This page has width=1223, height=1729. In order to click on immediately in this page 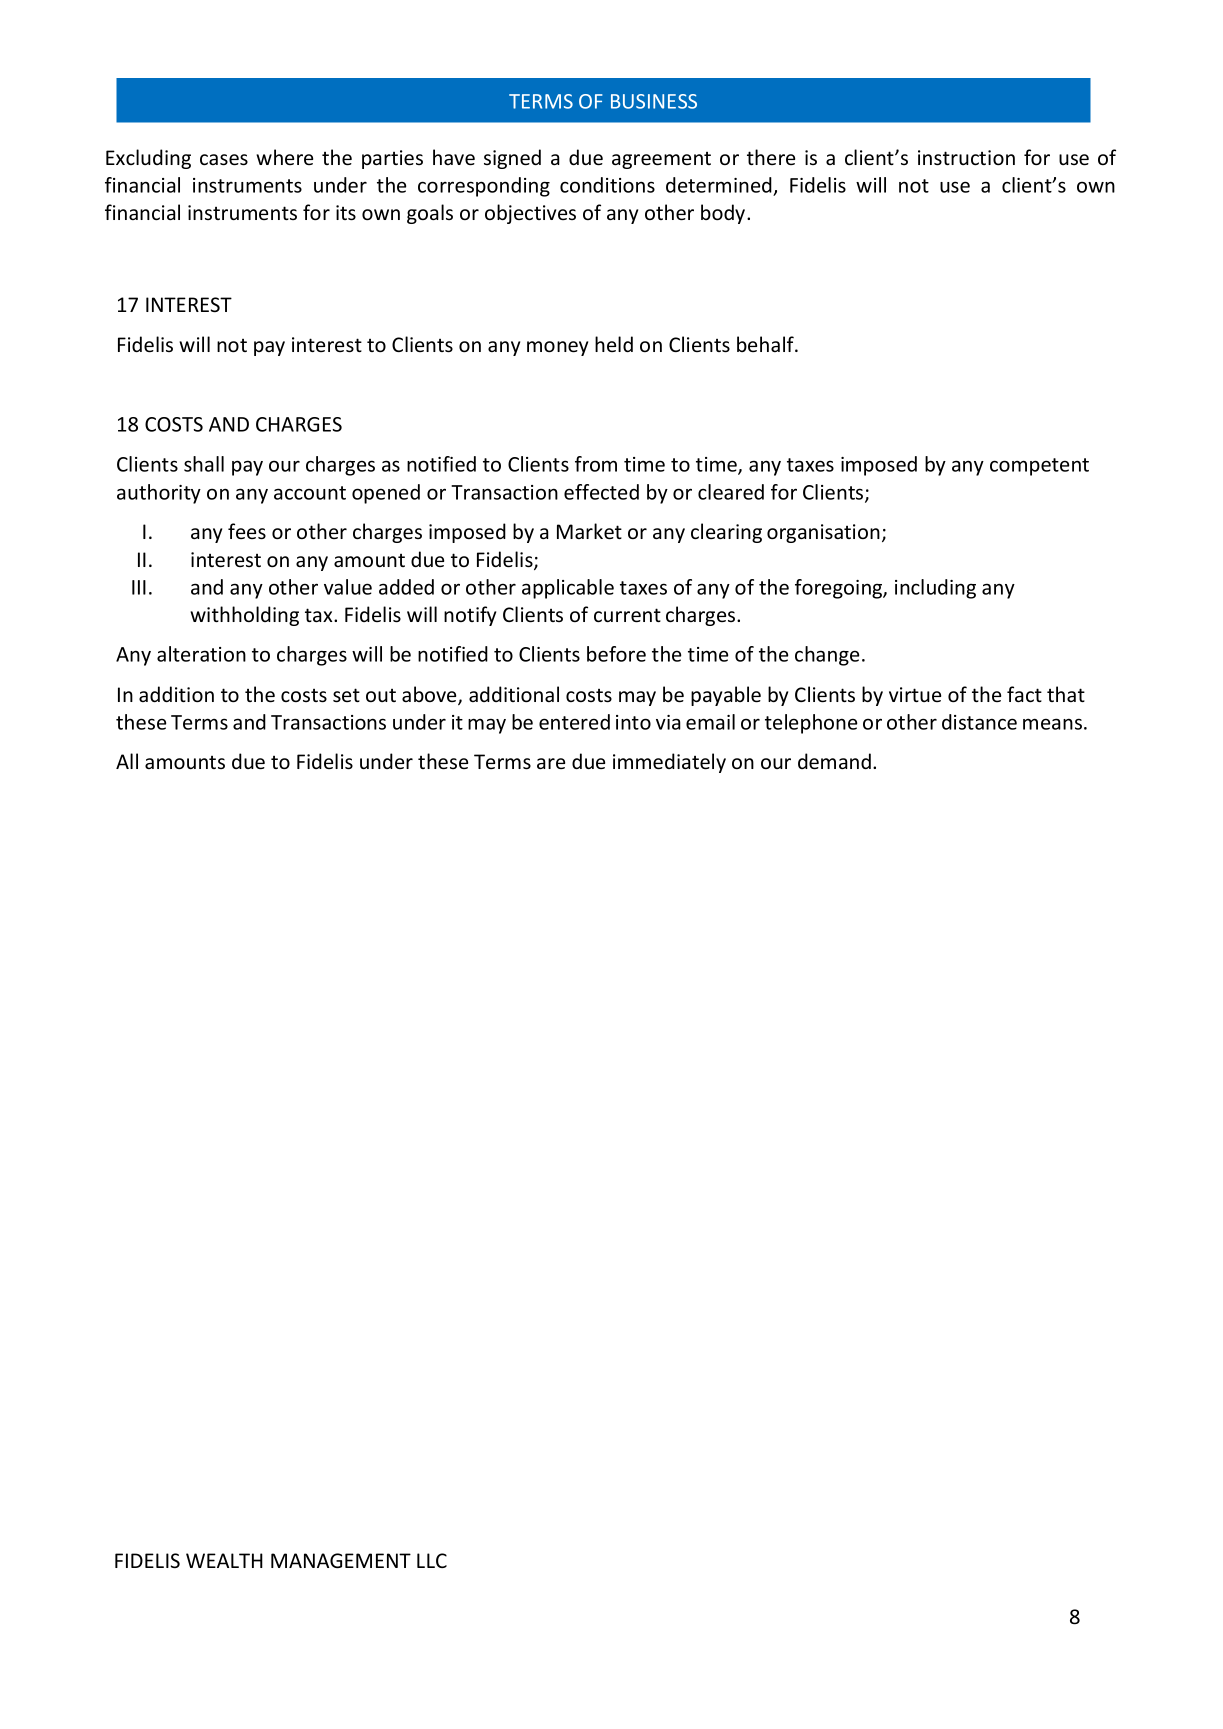, I will do `click(669, 763)`.
